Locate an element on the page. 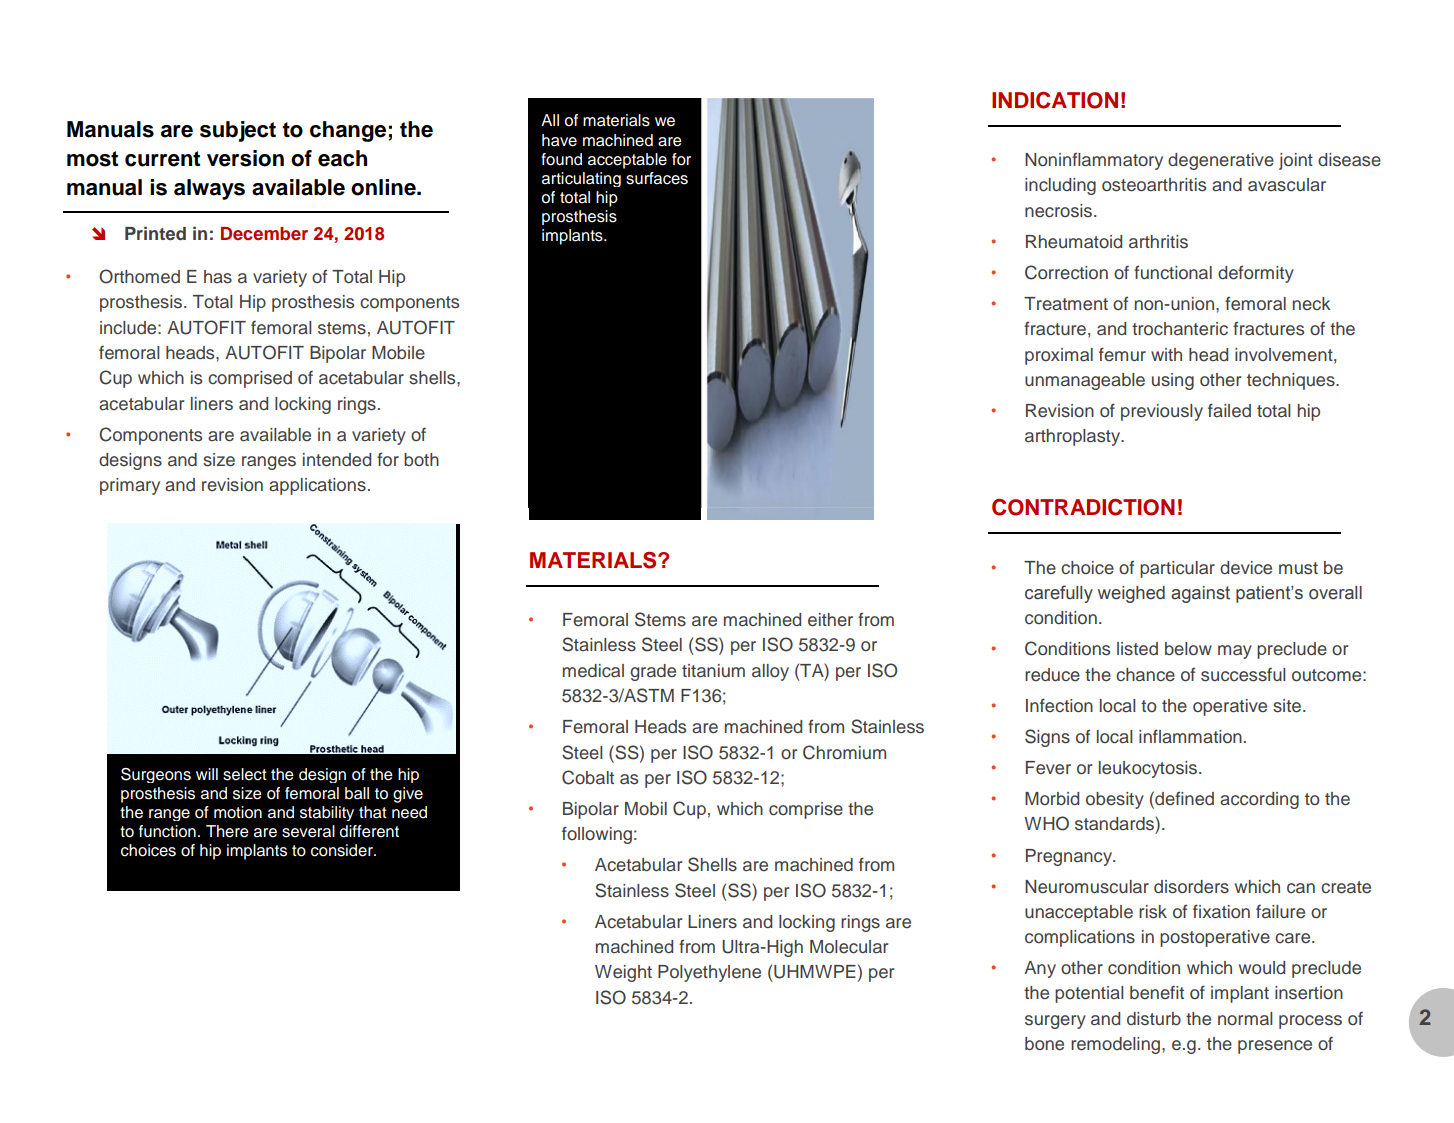  according is located at coordinates (1259, 800).
